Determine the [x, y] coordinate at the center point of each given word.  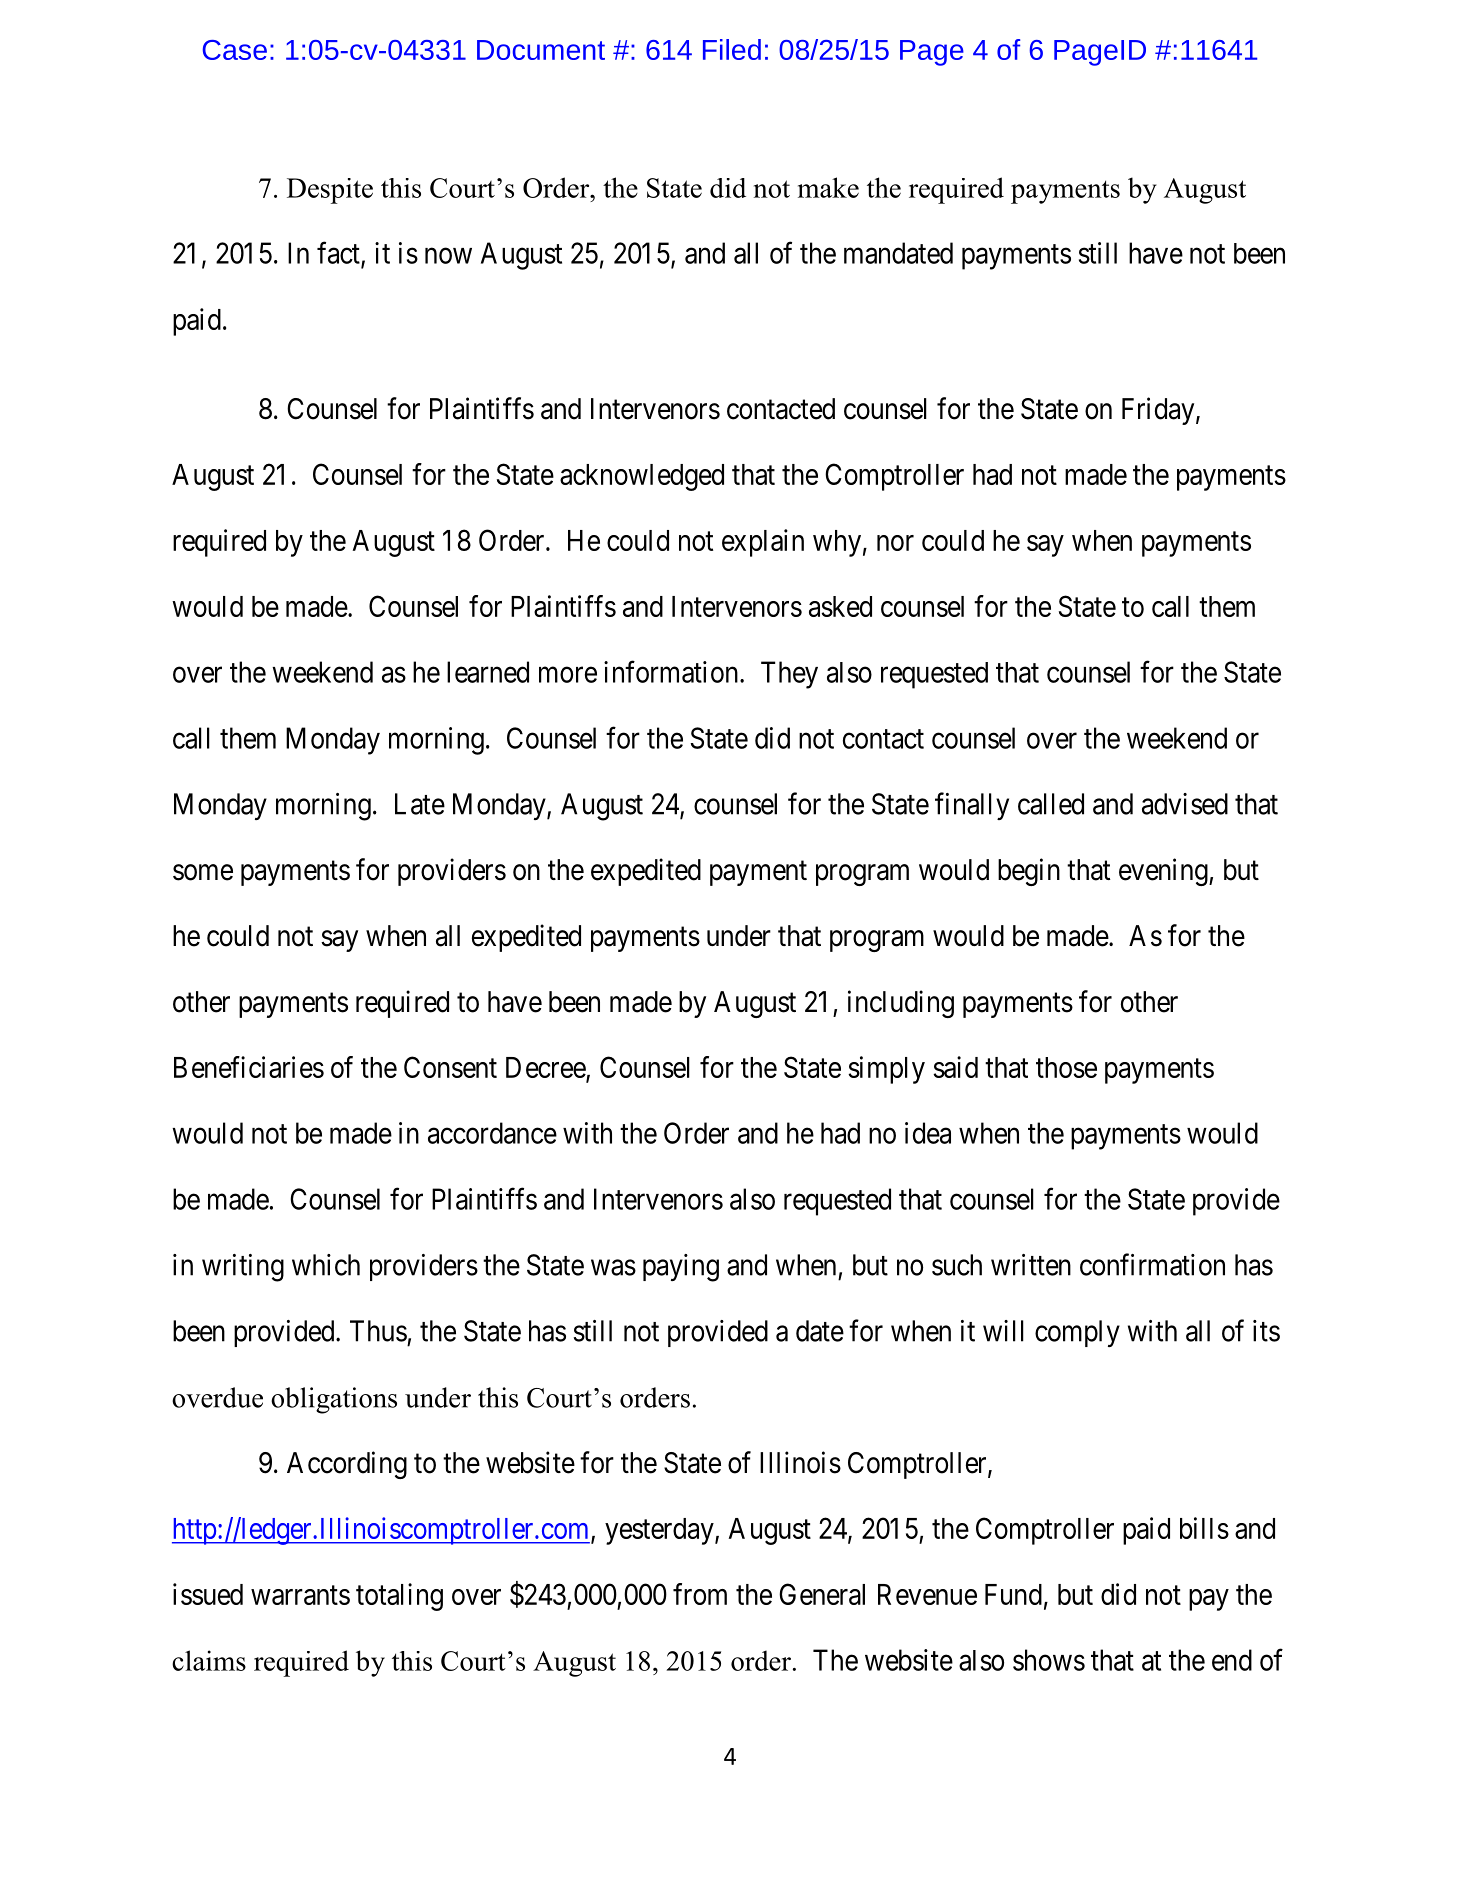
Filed [732, 49]
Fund [1013, 1594]
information [672, 671]
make [828, 187]
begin [1029, 872]
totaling [399, 1597]
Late [420, 804]
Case [235, 50]
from [700, 1594]
